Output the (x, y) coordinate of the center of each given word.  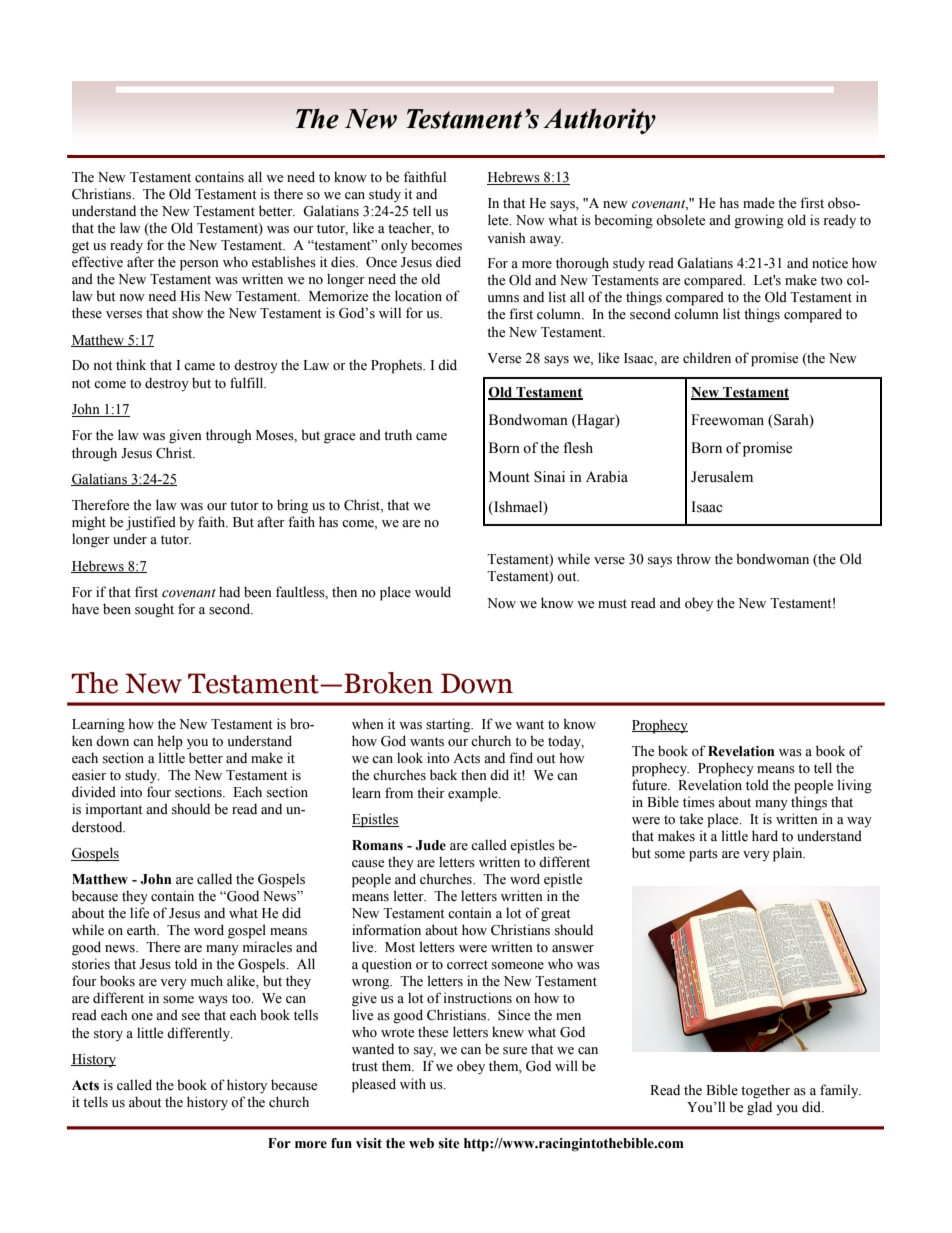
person (199, 265)
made (759, 203)
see (191, 1017)
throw (693, 559)
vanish (506, 238)
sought (154, 610)
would (433, 591)
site (449, 1143)
